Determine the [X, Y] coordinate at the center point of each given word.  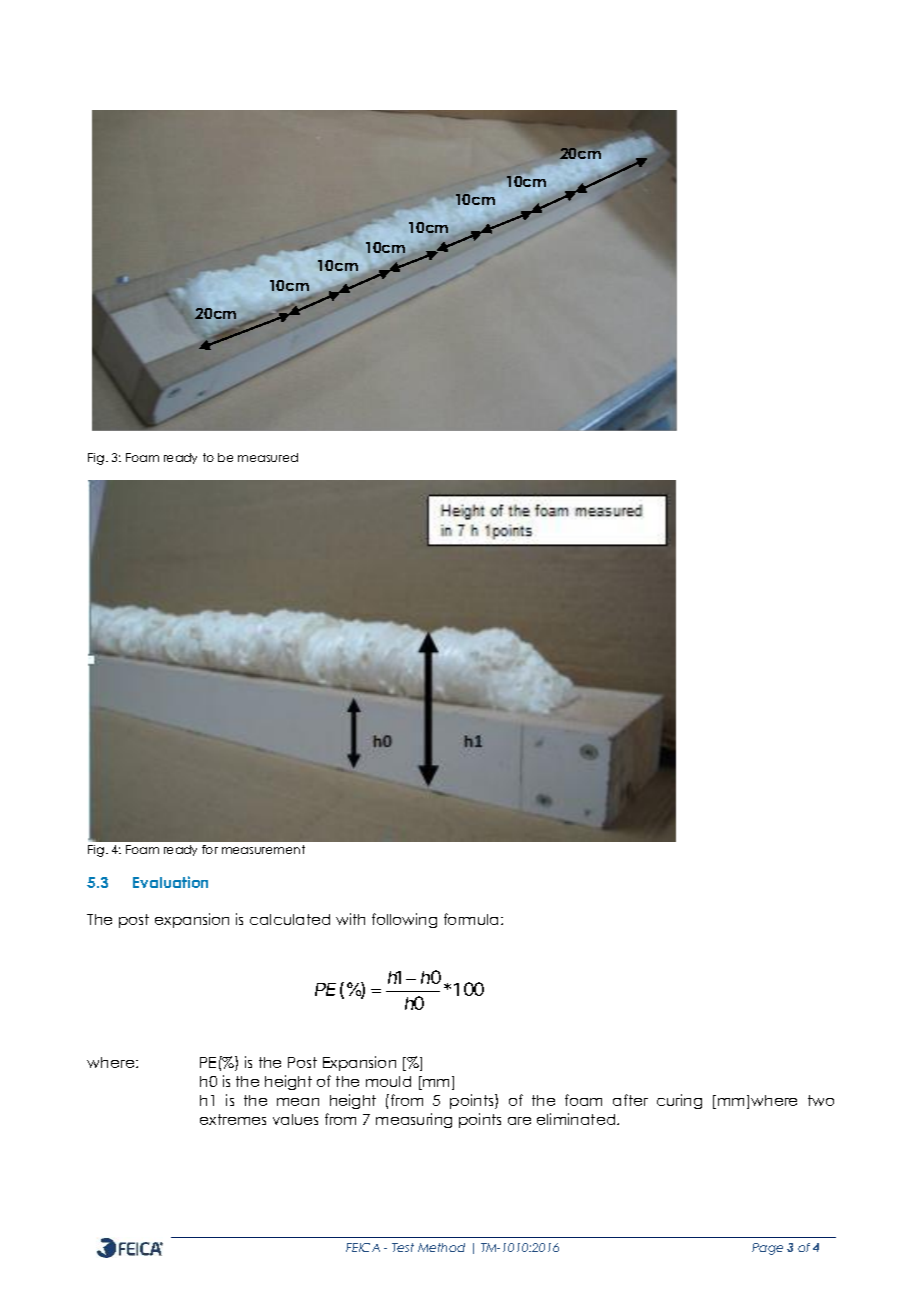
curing [679, 1101]
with [350, 919]
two [821, 1100]
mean [298, 1102]
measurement [263, 849]
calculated [290, 919]
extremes [233, 1119]
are [519, 1121]
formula [473, 919]
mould [388, 1081]
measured [268, 457]
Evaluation [170, 882]
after [630, 1100]
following [404, 920]
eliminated [577, 1119]
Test [403, 1247]
